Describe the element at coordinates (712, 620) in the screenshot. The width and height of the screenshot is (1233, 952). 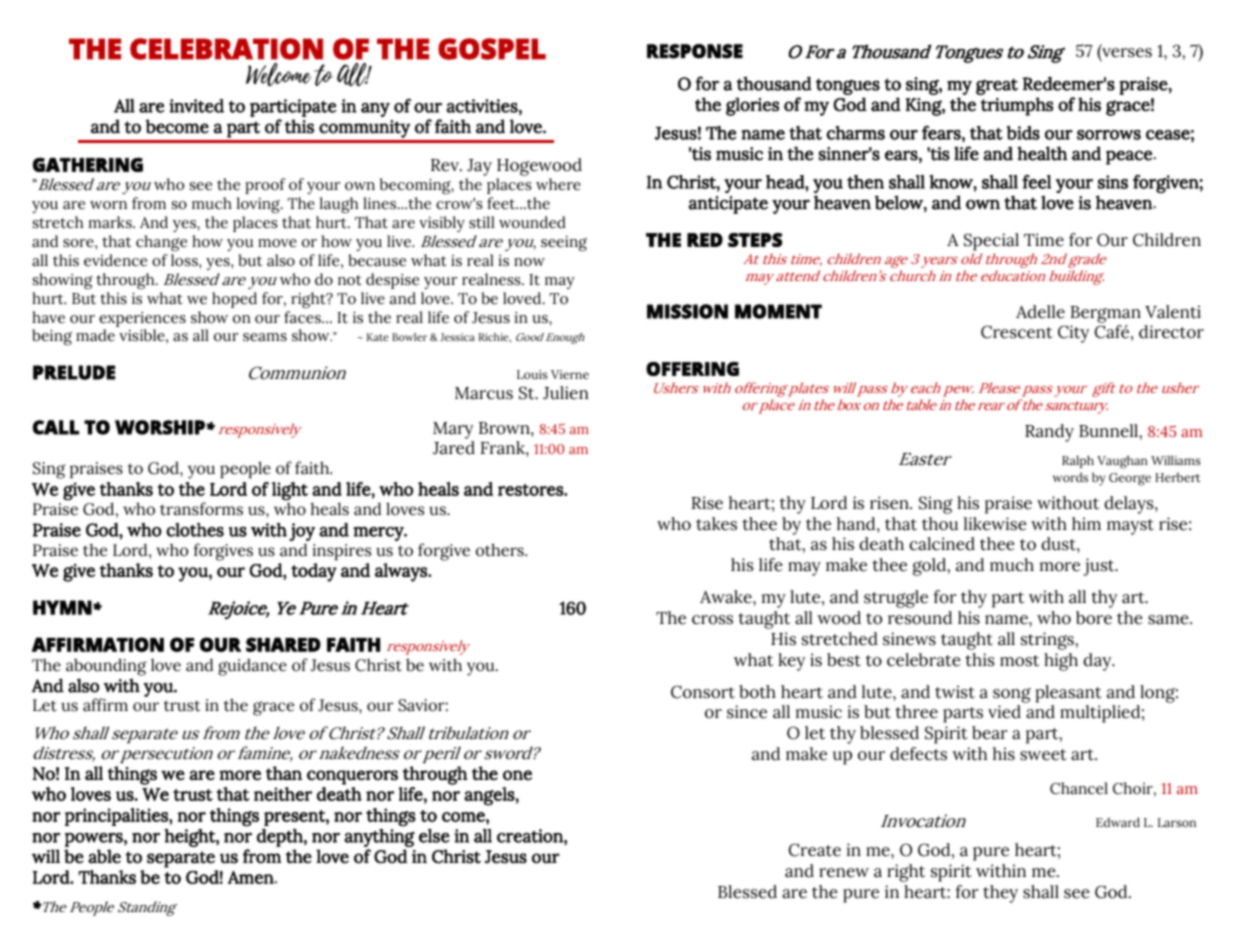
I see `cross` at that location.
